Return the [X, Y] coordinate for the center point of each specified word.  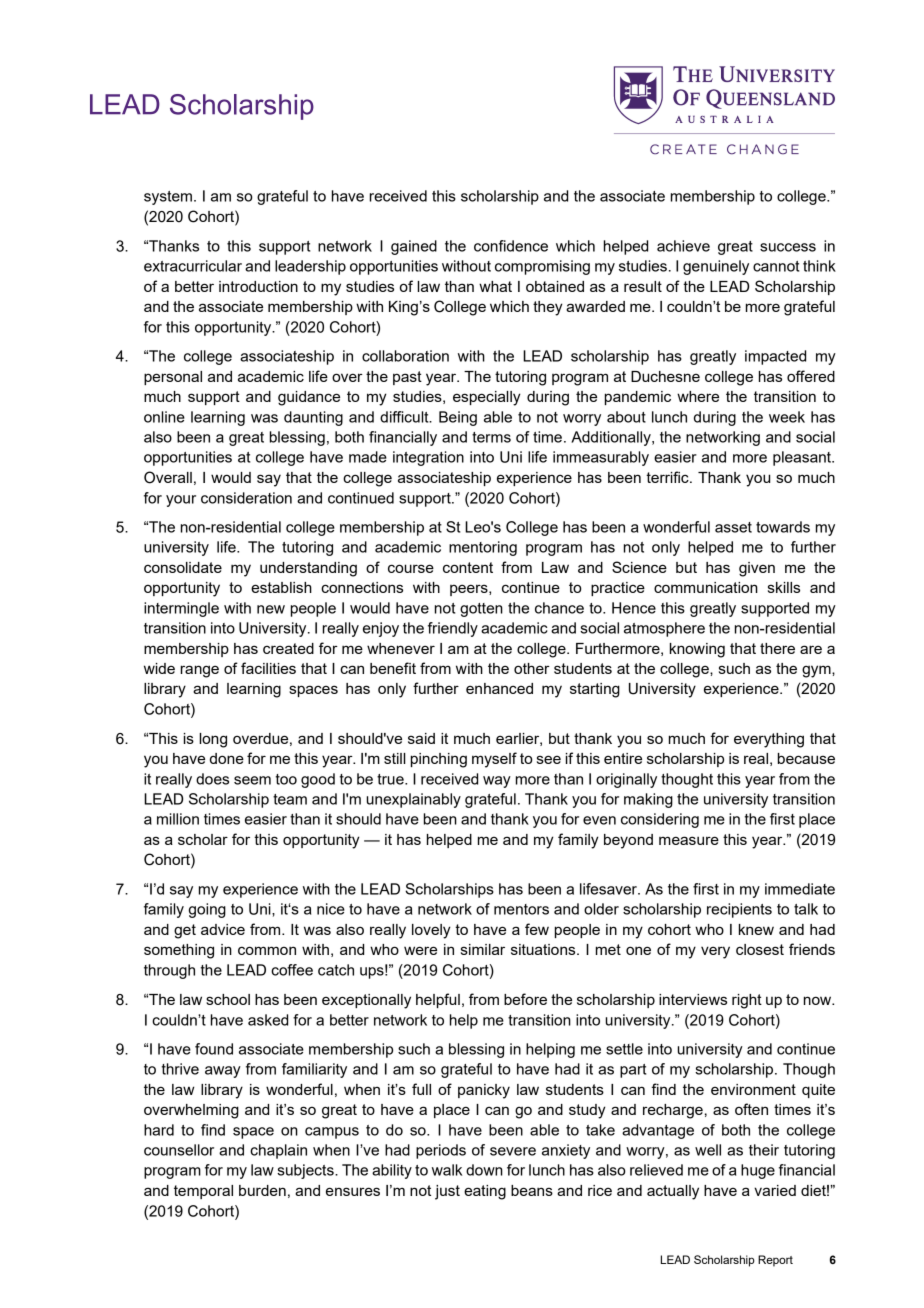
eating [485, 1192]
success [788, 247]
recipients [739, 910]
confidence [511, 246]
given [757, 569]
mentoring [483, 548]
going [207, 910]
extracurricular [193, 266]
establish [281, 587]
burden [262, 1190]
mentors [521, 909]
